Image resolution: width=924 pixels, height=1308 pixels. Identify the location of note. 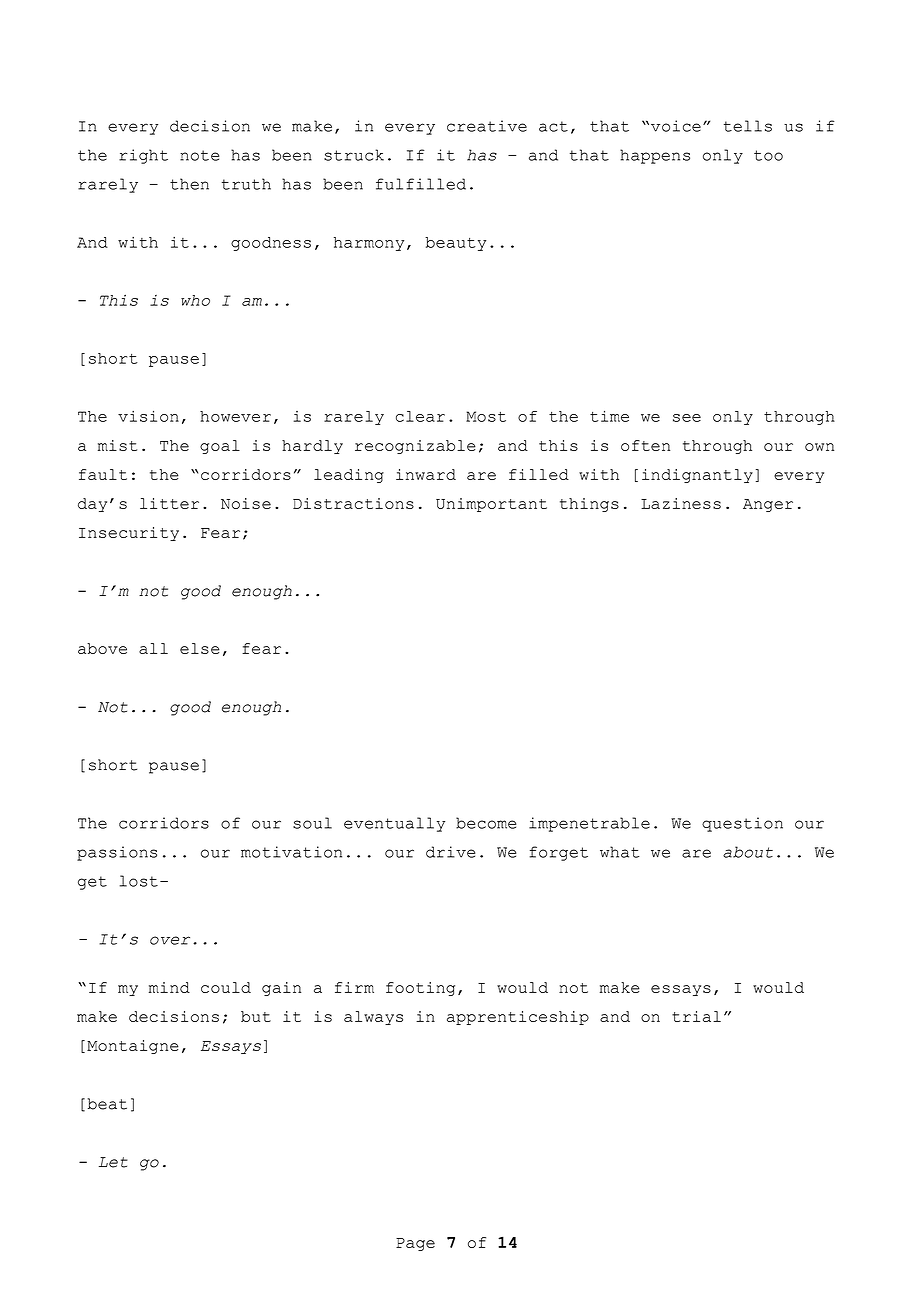
(199, 155).
